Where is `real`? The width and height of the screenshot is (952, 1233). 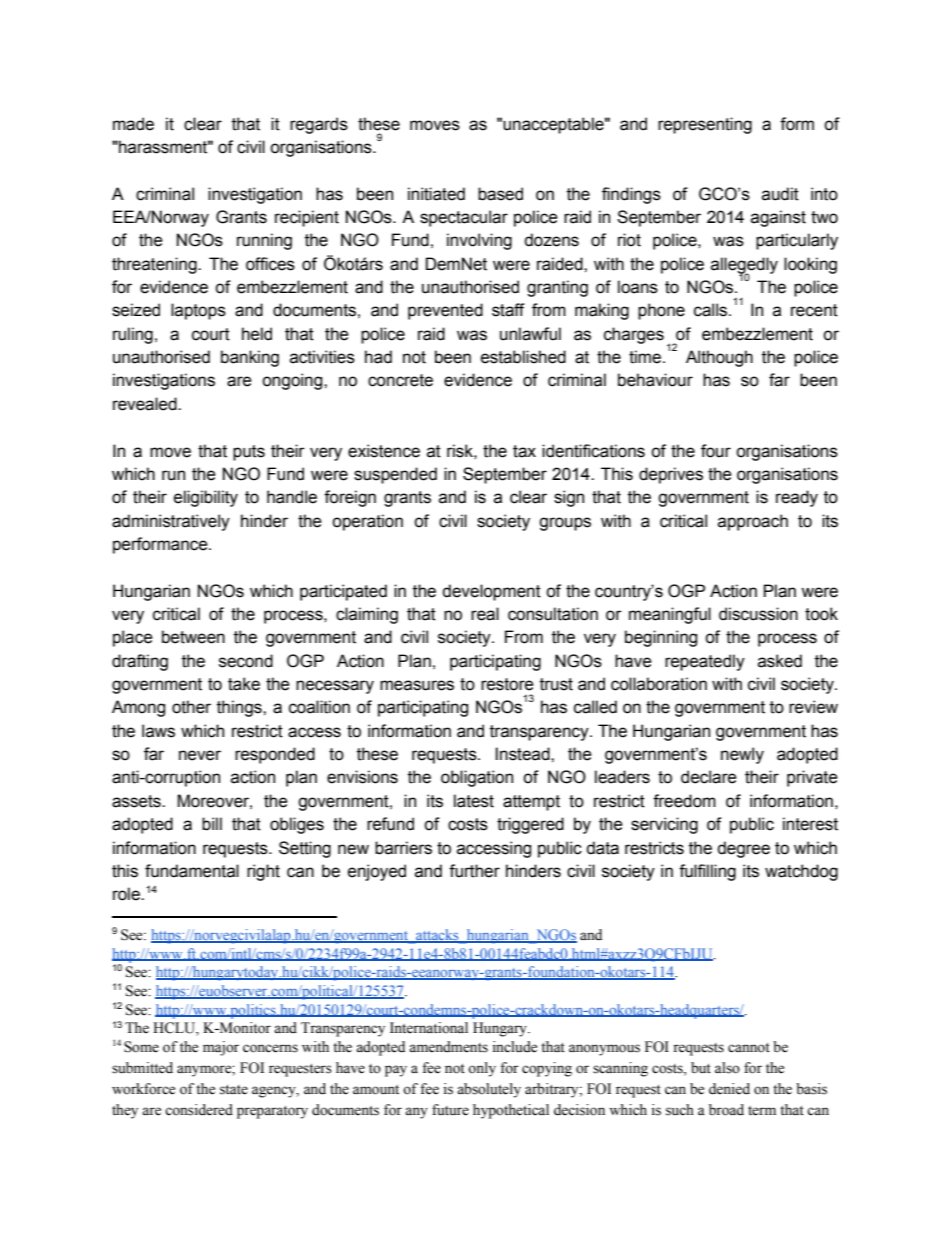 real is located at coordinates (485, 614).
